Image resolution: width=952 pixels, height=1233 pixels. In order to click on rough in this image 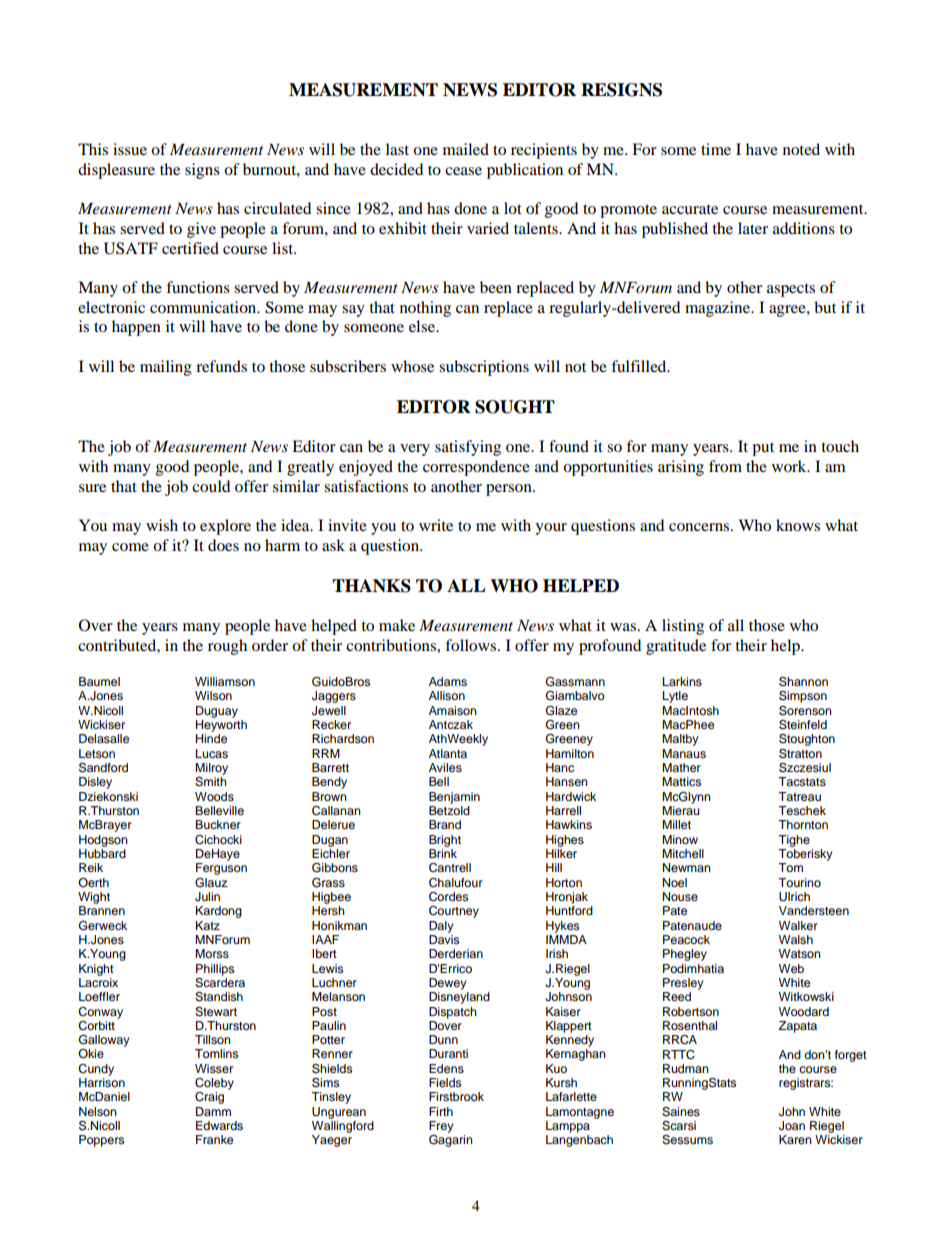, I will do `click(227, 647)`.
